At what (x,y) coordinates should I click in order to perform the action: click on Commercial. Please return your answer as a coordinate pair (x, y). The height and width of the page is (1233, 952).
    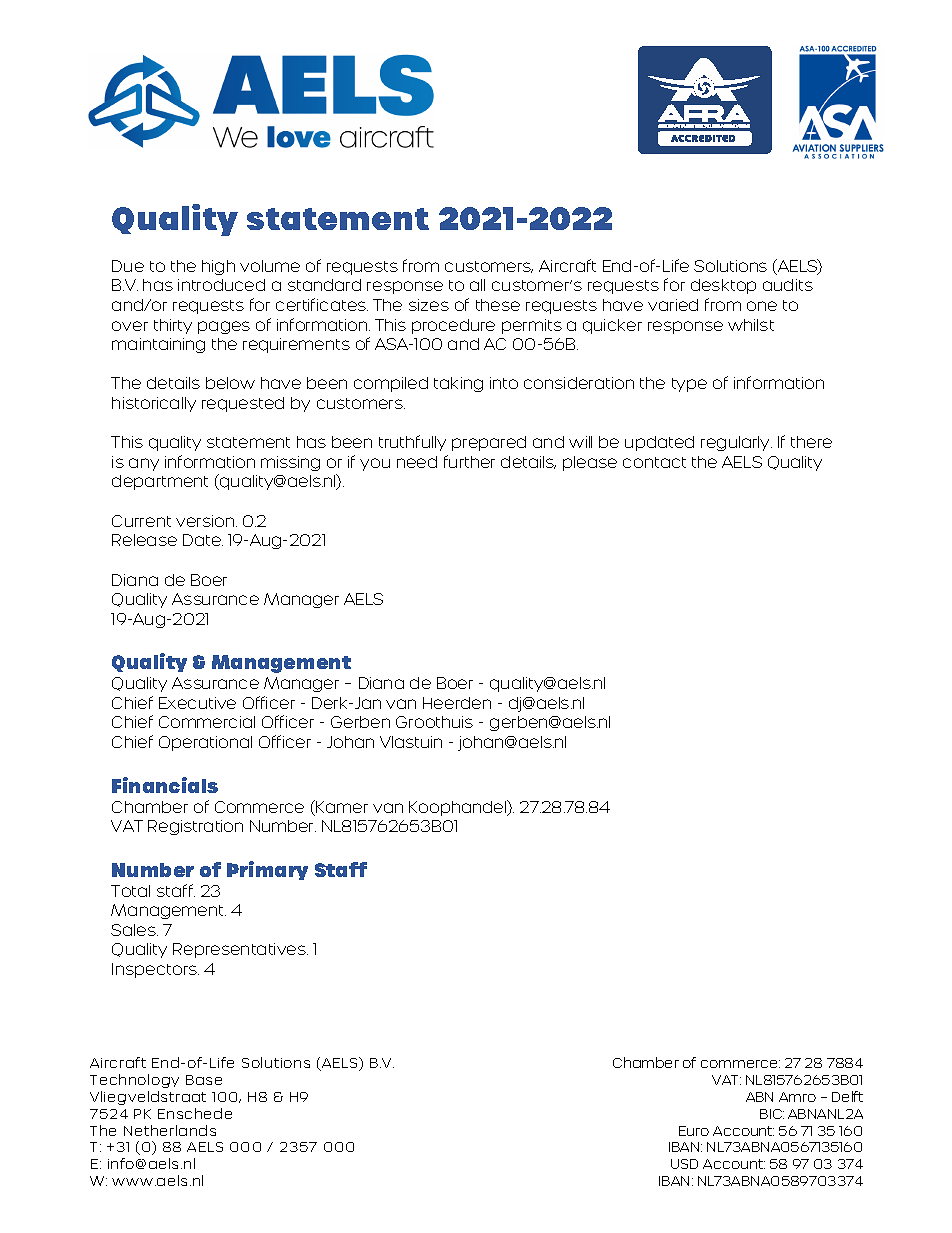
    Looking at the image, I should click on (207, 722).
